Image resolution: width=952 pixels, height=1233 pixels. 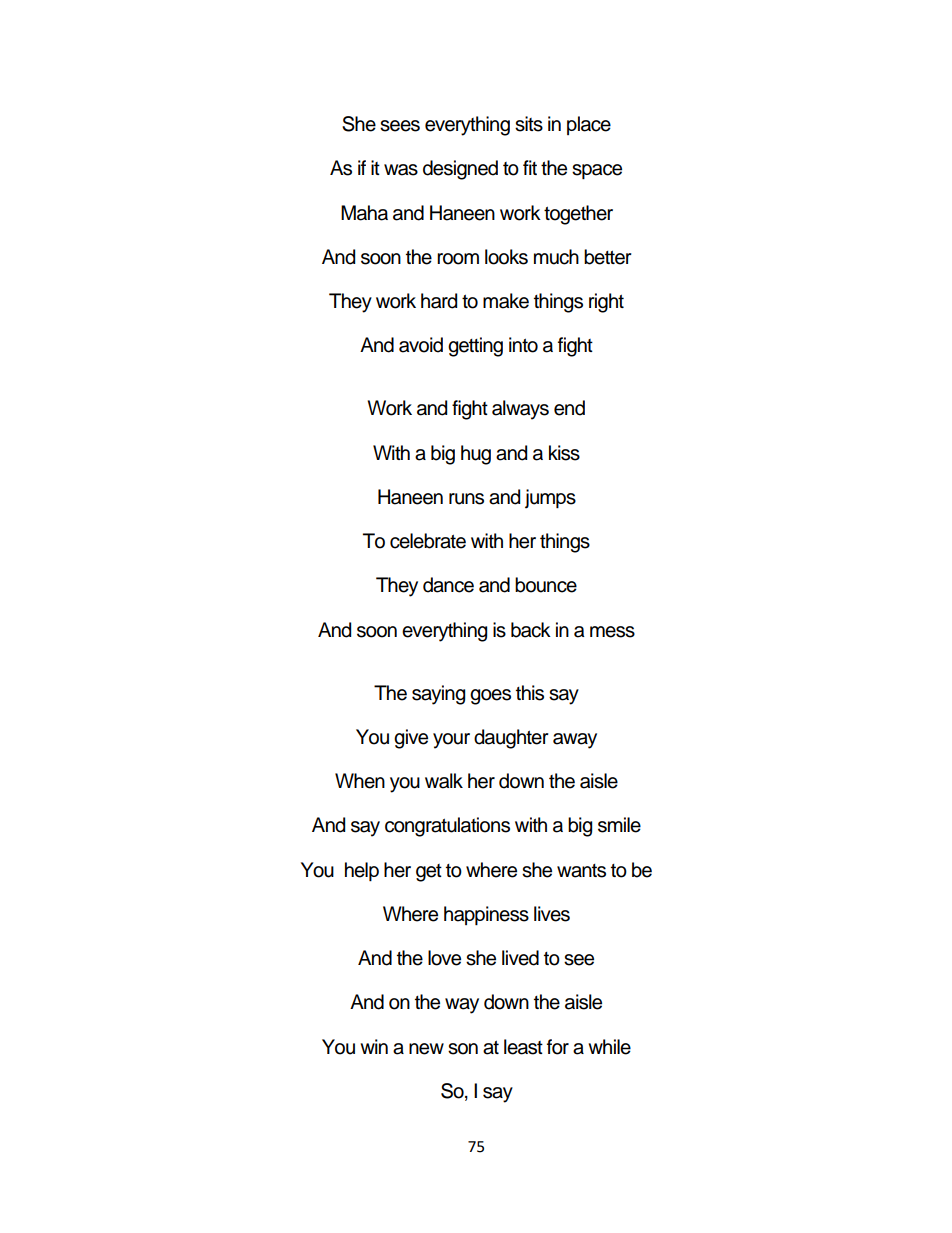 What do you see at coordinates (612, 632) in the screenshot?
I see `mess` at bounding box center [612, 632].
